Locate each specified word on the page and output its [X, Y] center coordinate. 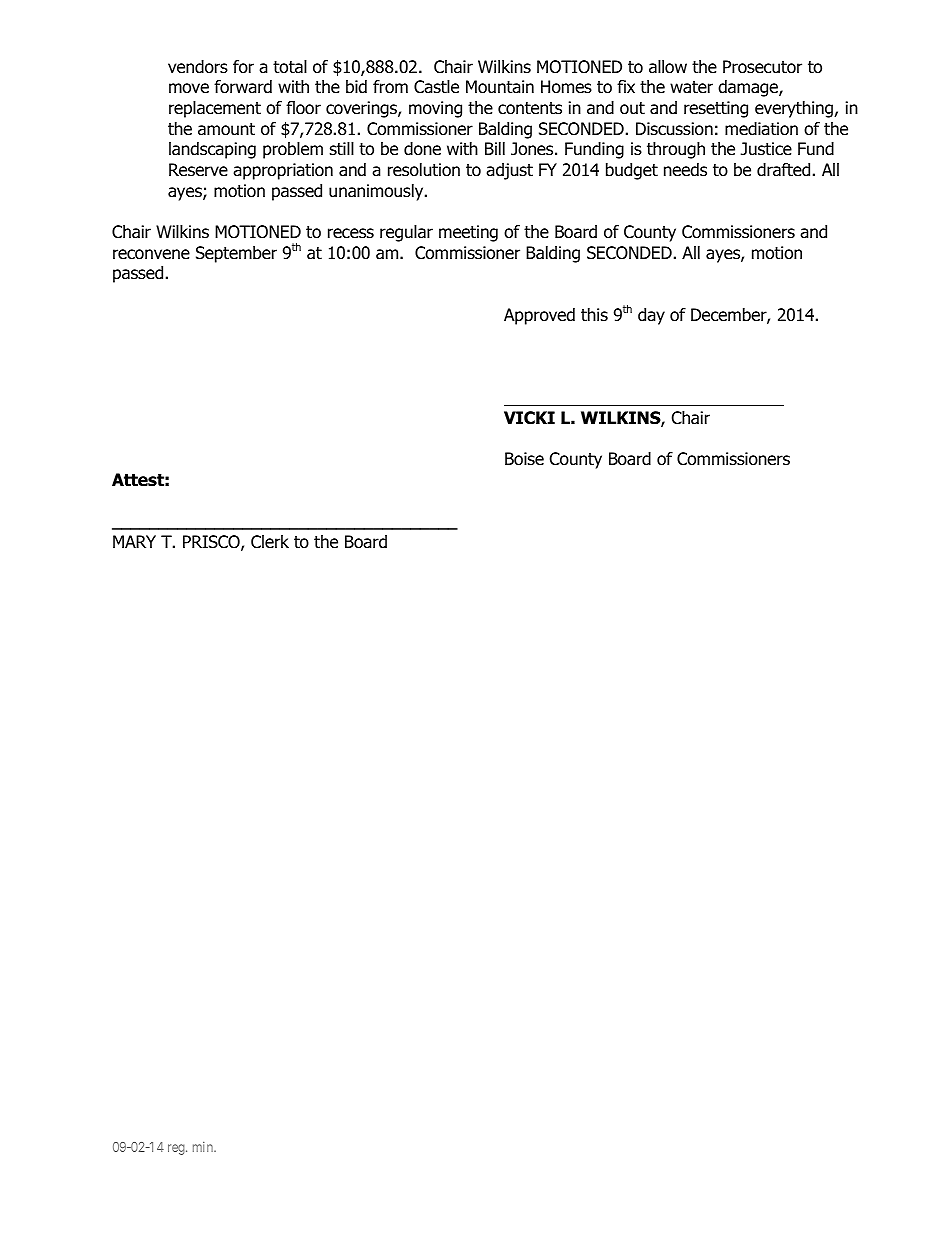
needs [685, 170]
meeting [468, 233]
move [189, 88]
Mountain [500, 87]
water [691, 87]
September [236, 254]
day [651, 316]
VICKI [529, 418]
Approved [539, 316]
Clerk [270, 542]
